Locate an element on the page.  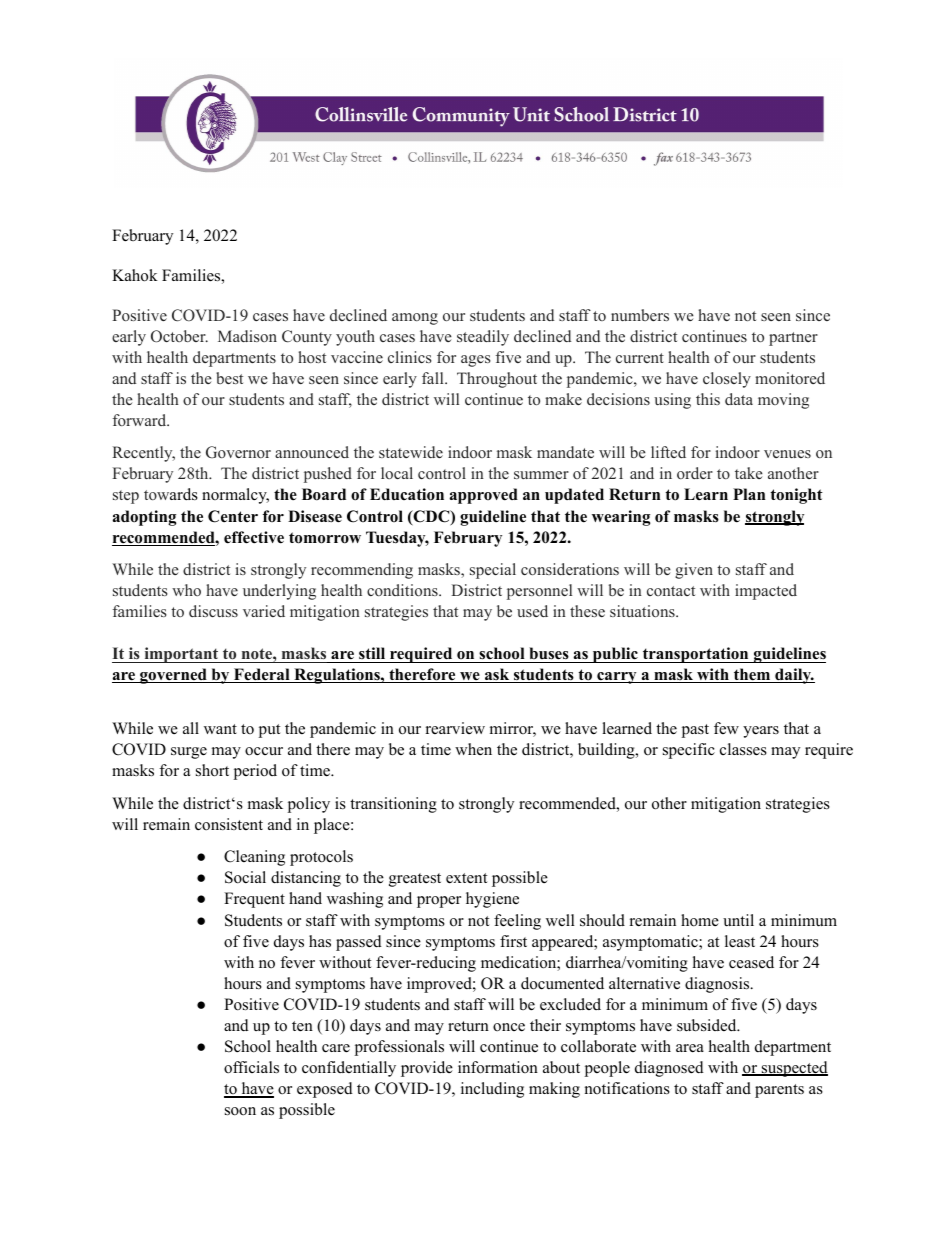
rearview is located at coordinates (455, 728).
